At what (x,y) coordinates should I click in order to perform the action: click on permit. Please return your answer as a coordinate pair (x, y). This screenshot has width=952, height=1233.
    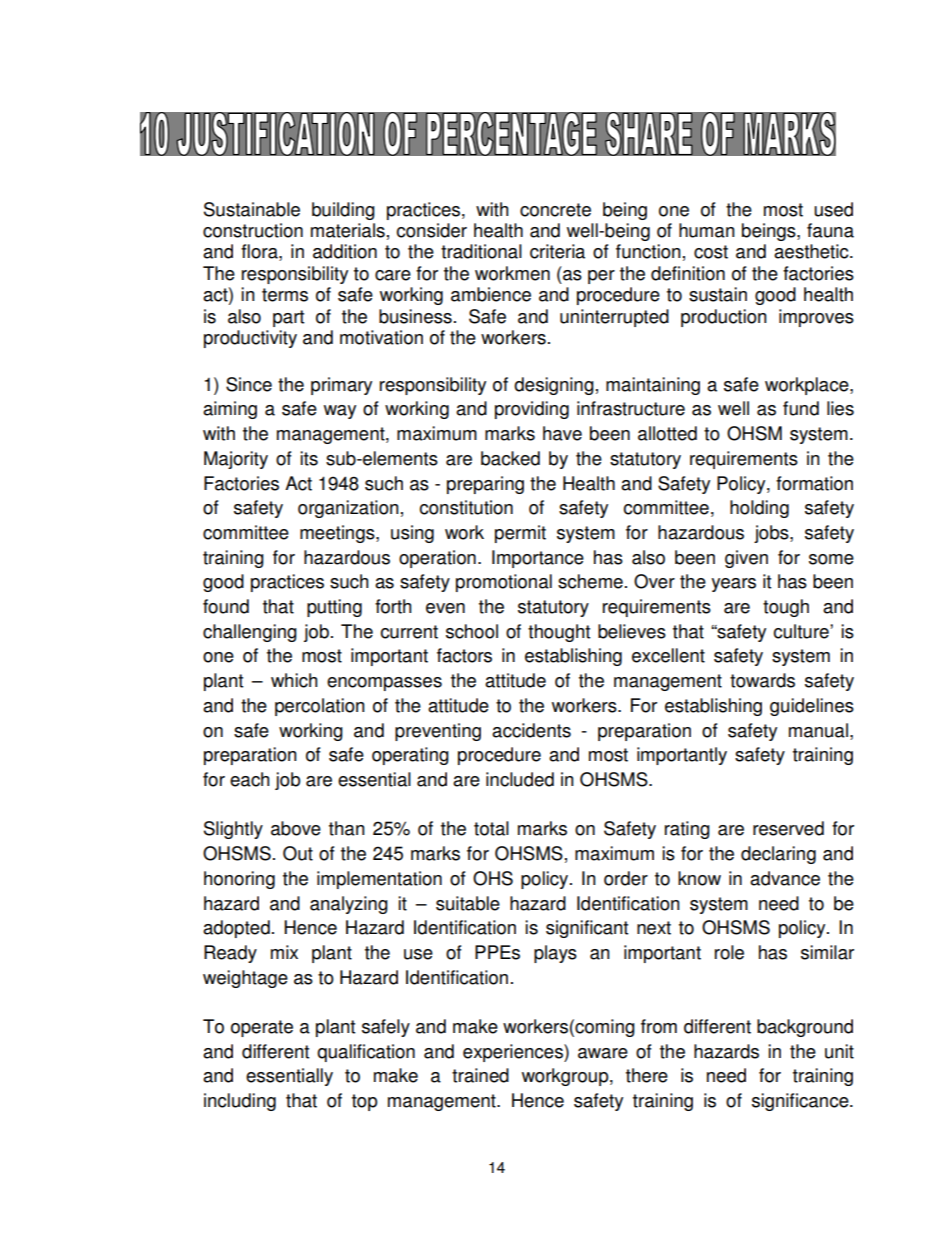
    Looking at the image, I should click on (520, 534).
